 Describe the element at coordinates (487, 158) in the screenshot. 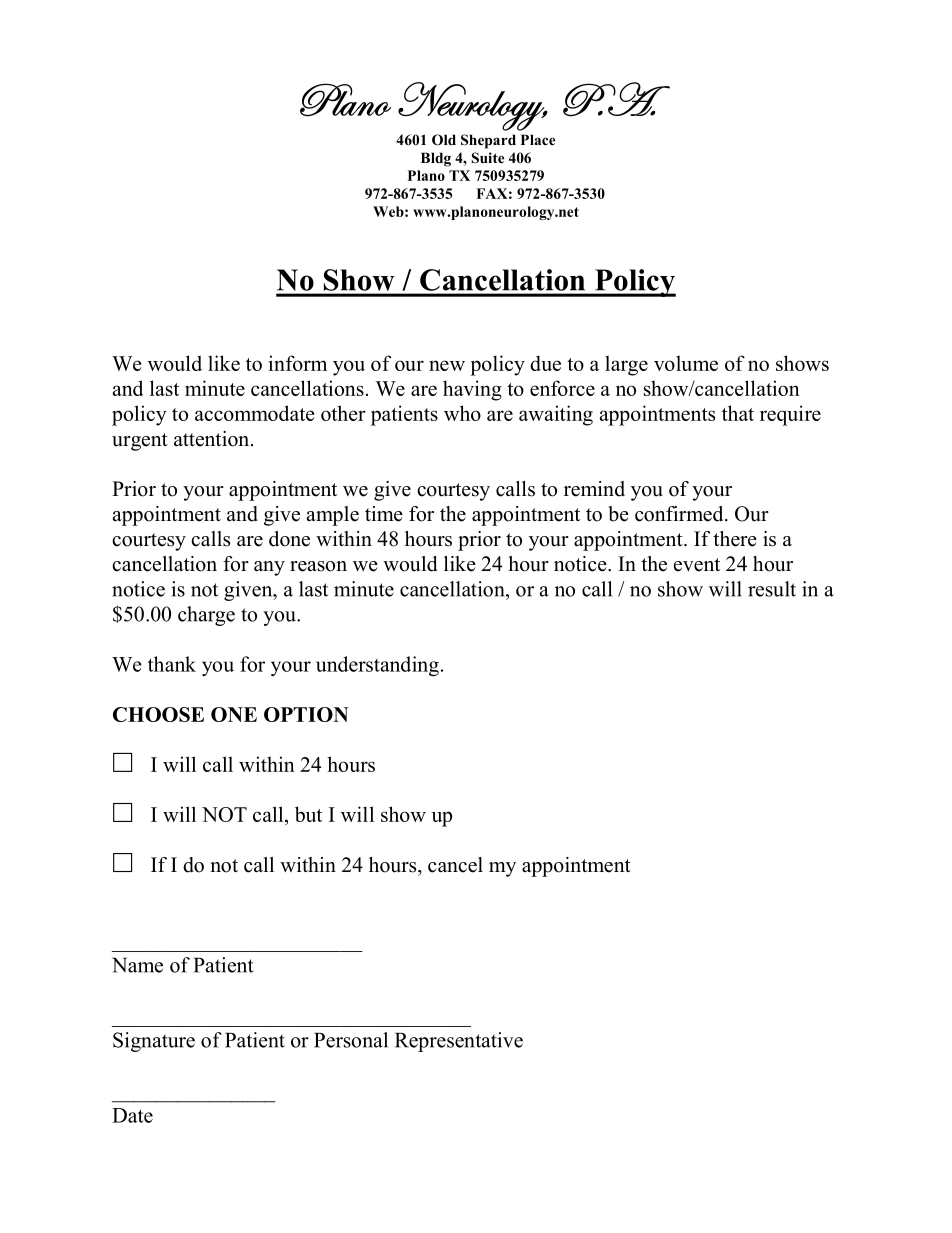

I see `Suite` at that location.
